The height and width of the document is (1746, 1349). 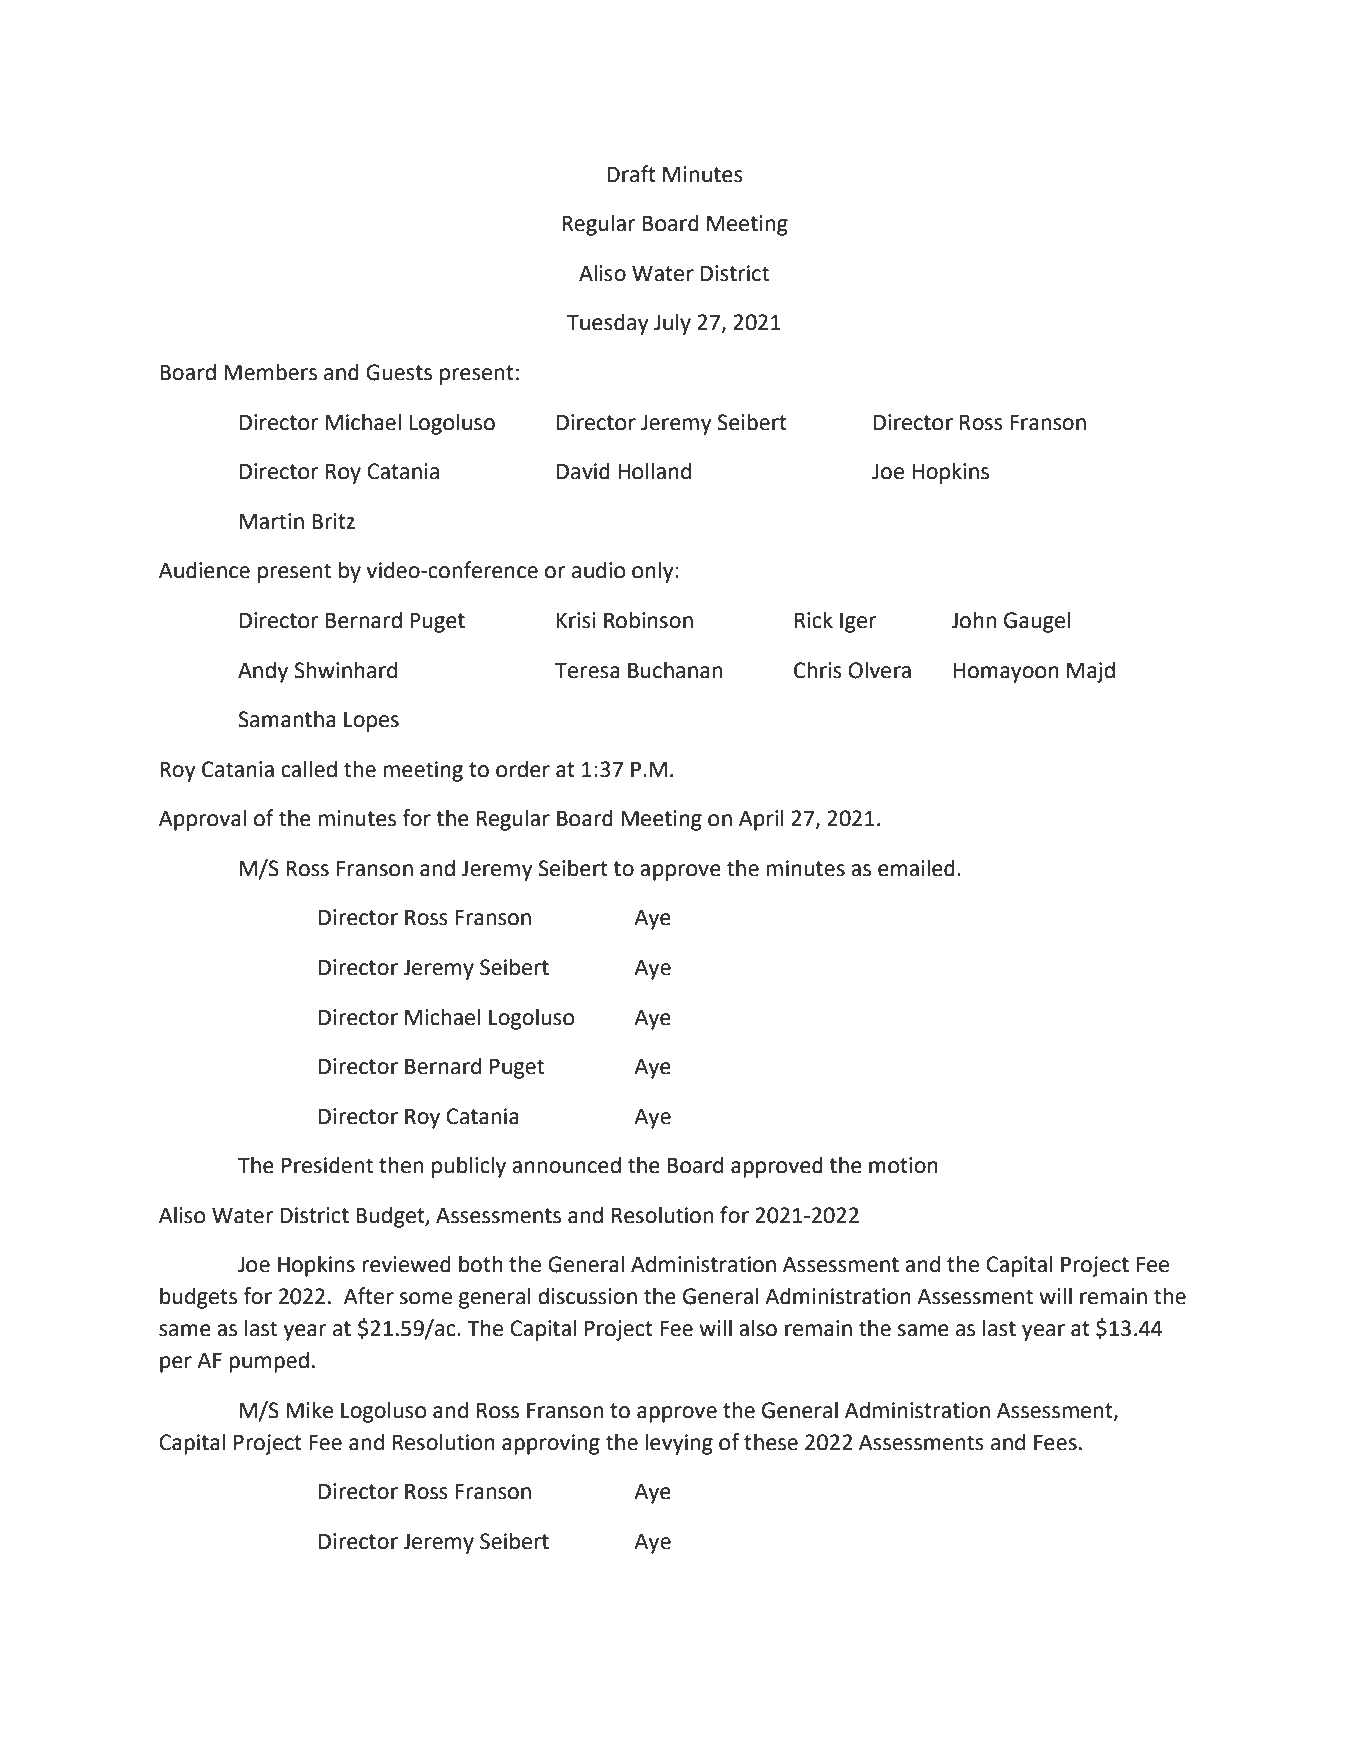 I want to click on Mike, so click(x=309, y=1410).
